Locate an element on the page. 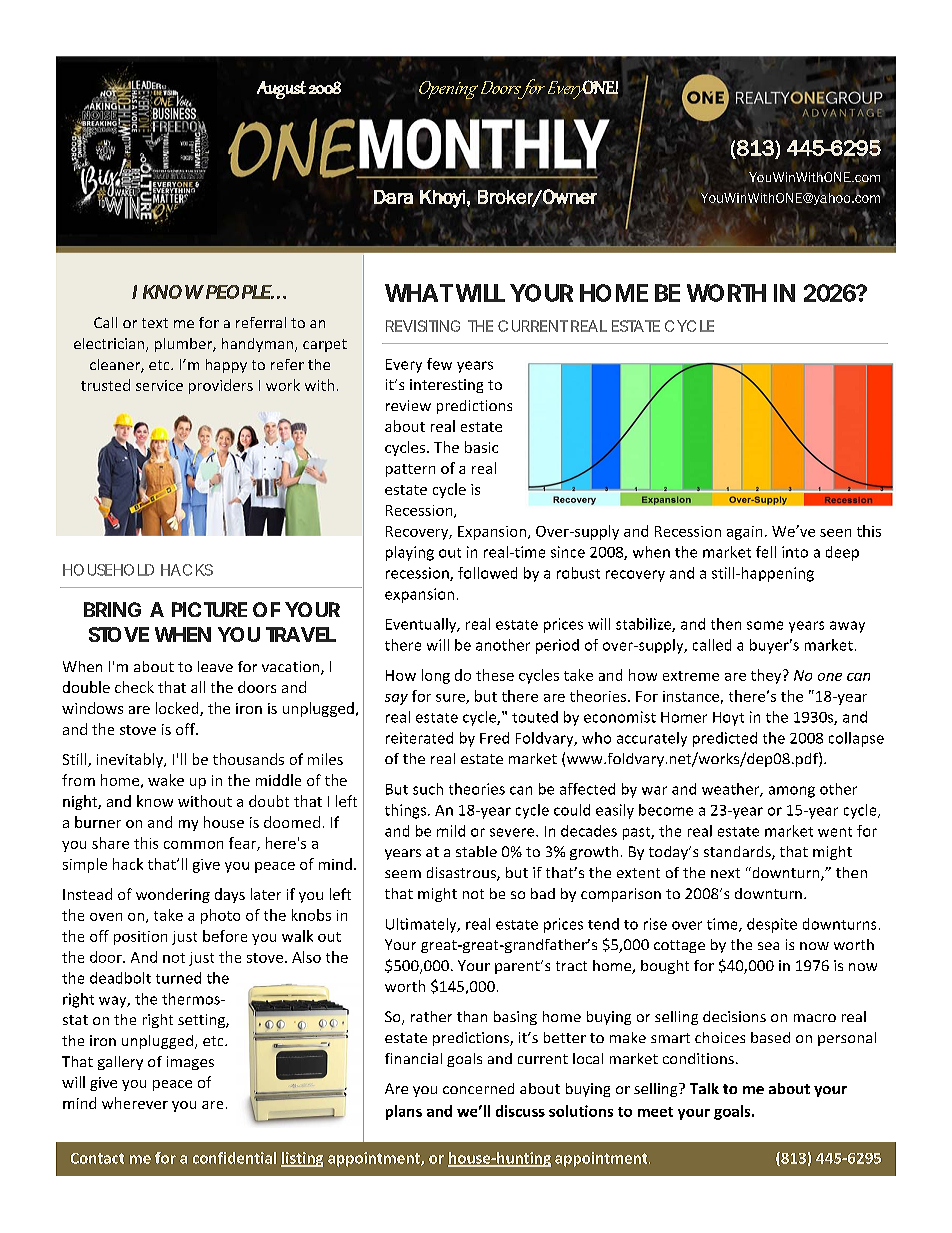 Image resolution: width=952 pixels, height=1233 pixels. WHAT is located at coordinates (419, 293).
